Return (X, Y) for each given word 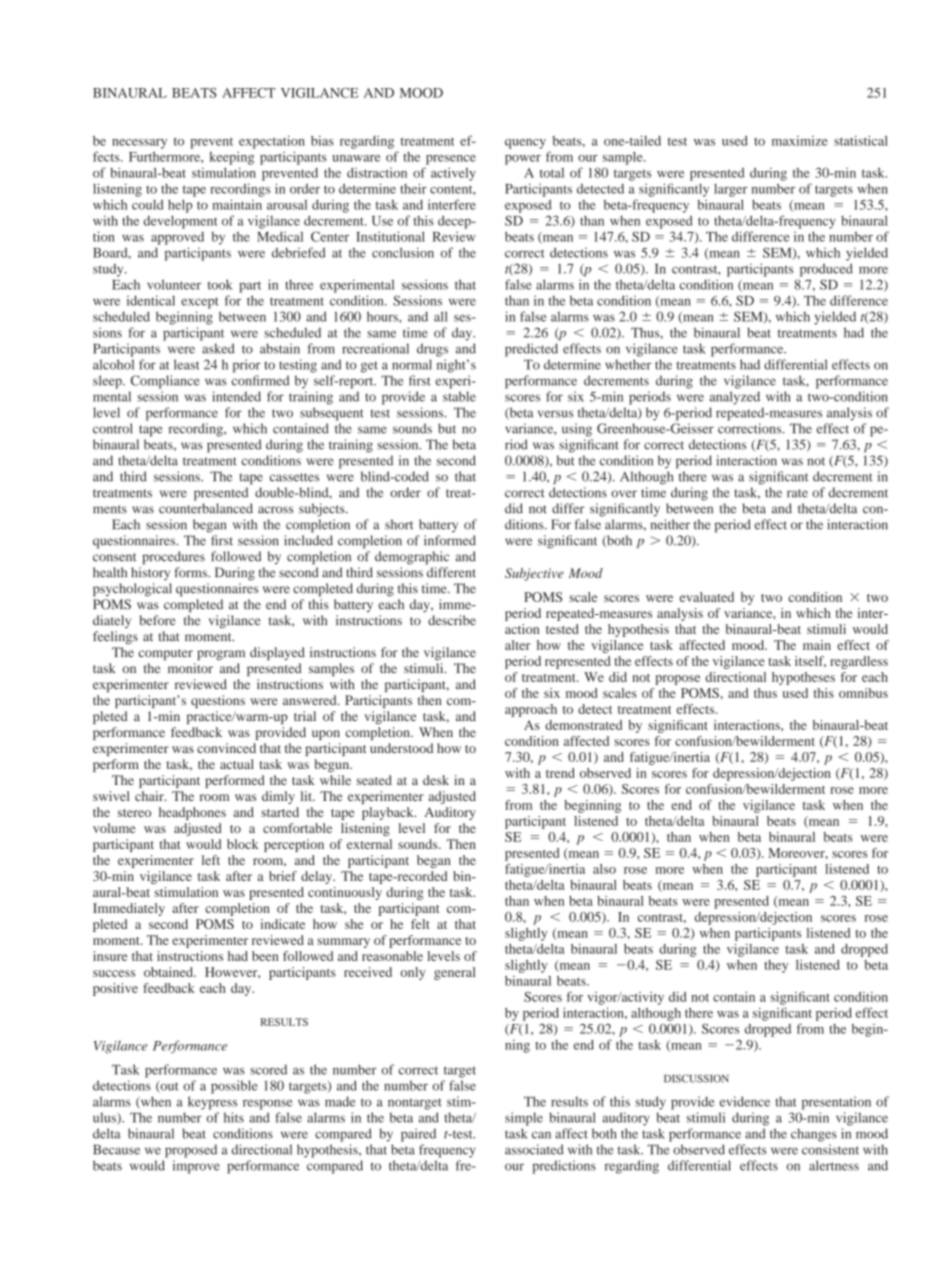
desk (436, 780)
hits (233, 1117)
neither (670, 524)
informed (450, 540)
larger (730, 190)
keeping (231, 158)
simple (524, 1119)
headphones (192, 813)
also (604, 869)
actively (453, 174)
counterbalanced (206, 508)
